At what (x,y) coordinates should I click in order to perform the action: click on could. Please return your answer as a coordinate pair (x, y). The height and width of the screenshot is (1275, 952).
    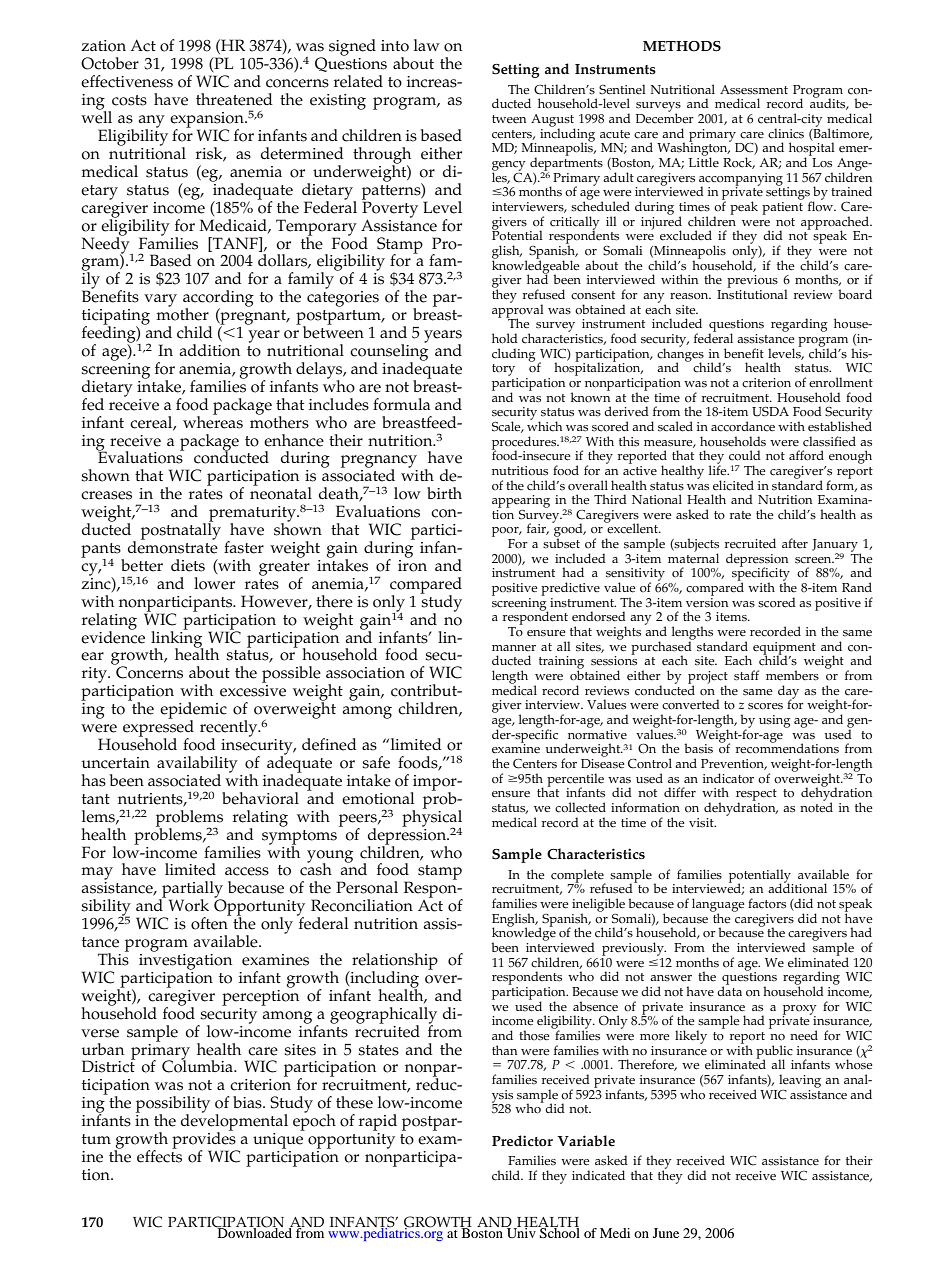
    Looking at the image, I should click on (745, 455).
